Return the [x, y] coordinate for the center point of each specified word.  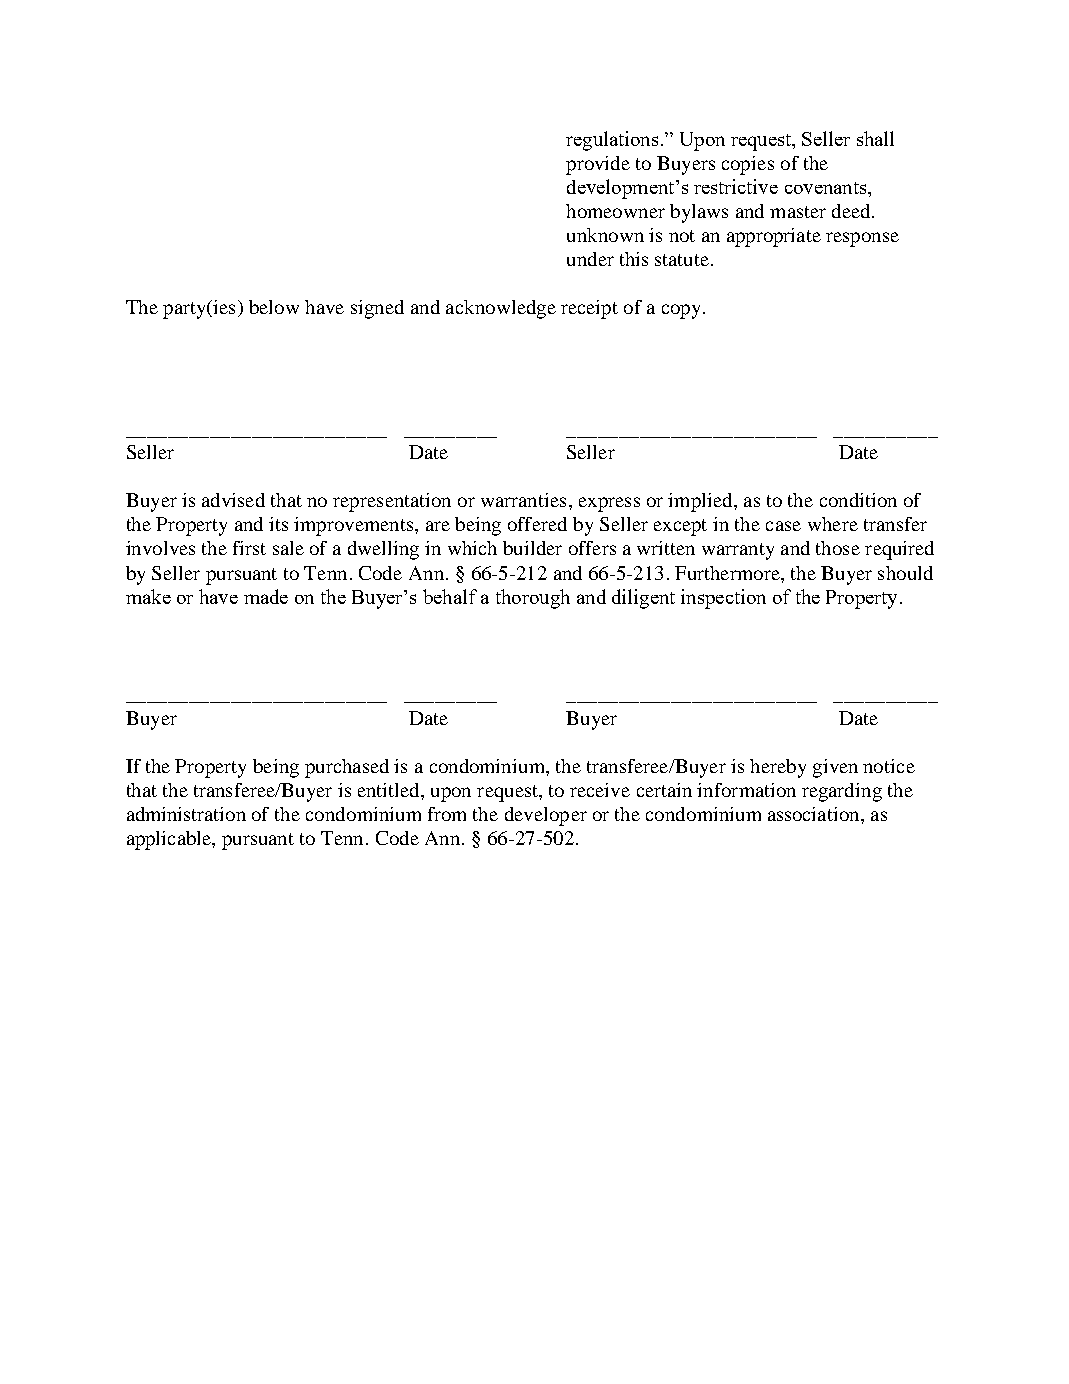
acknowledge [501, 309]
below [274, 307]
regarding [842, 792]
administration [186, 814]
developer [546, 816]
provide [598, 165]
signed [377, 309]
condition [858, 500]
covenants [827, 188]
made [266, 596]
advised [233, 500]
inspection [723, 599]
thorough [533, 599]
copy [681, 311]
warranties [523, 500]
